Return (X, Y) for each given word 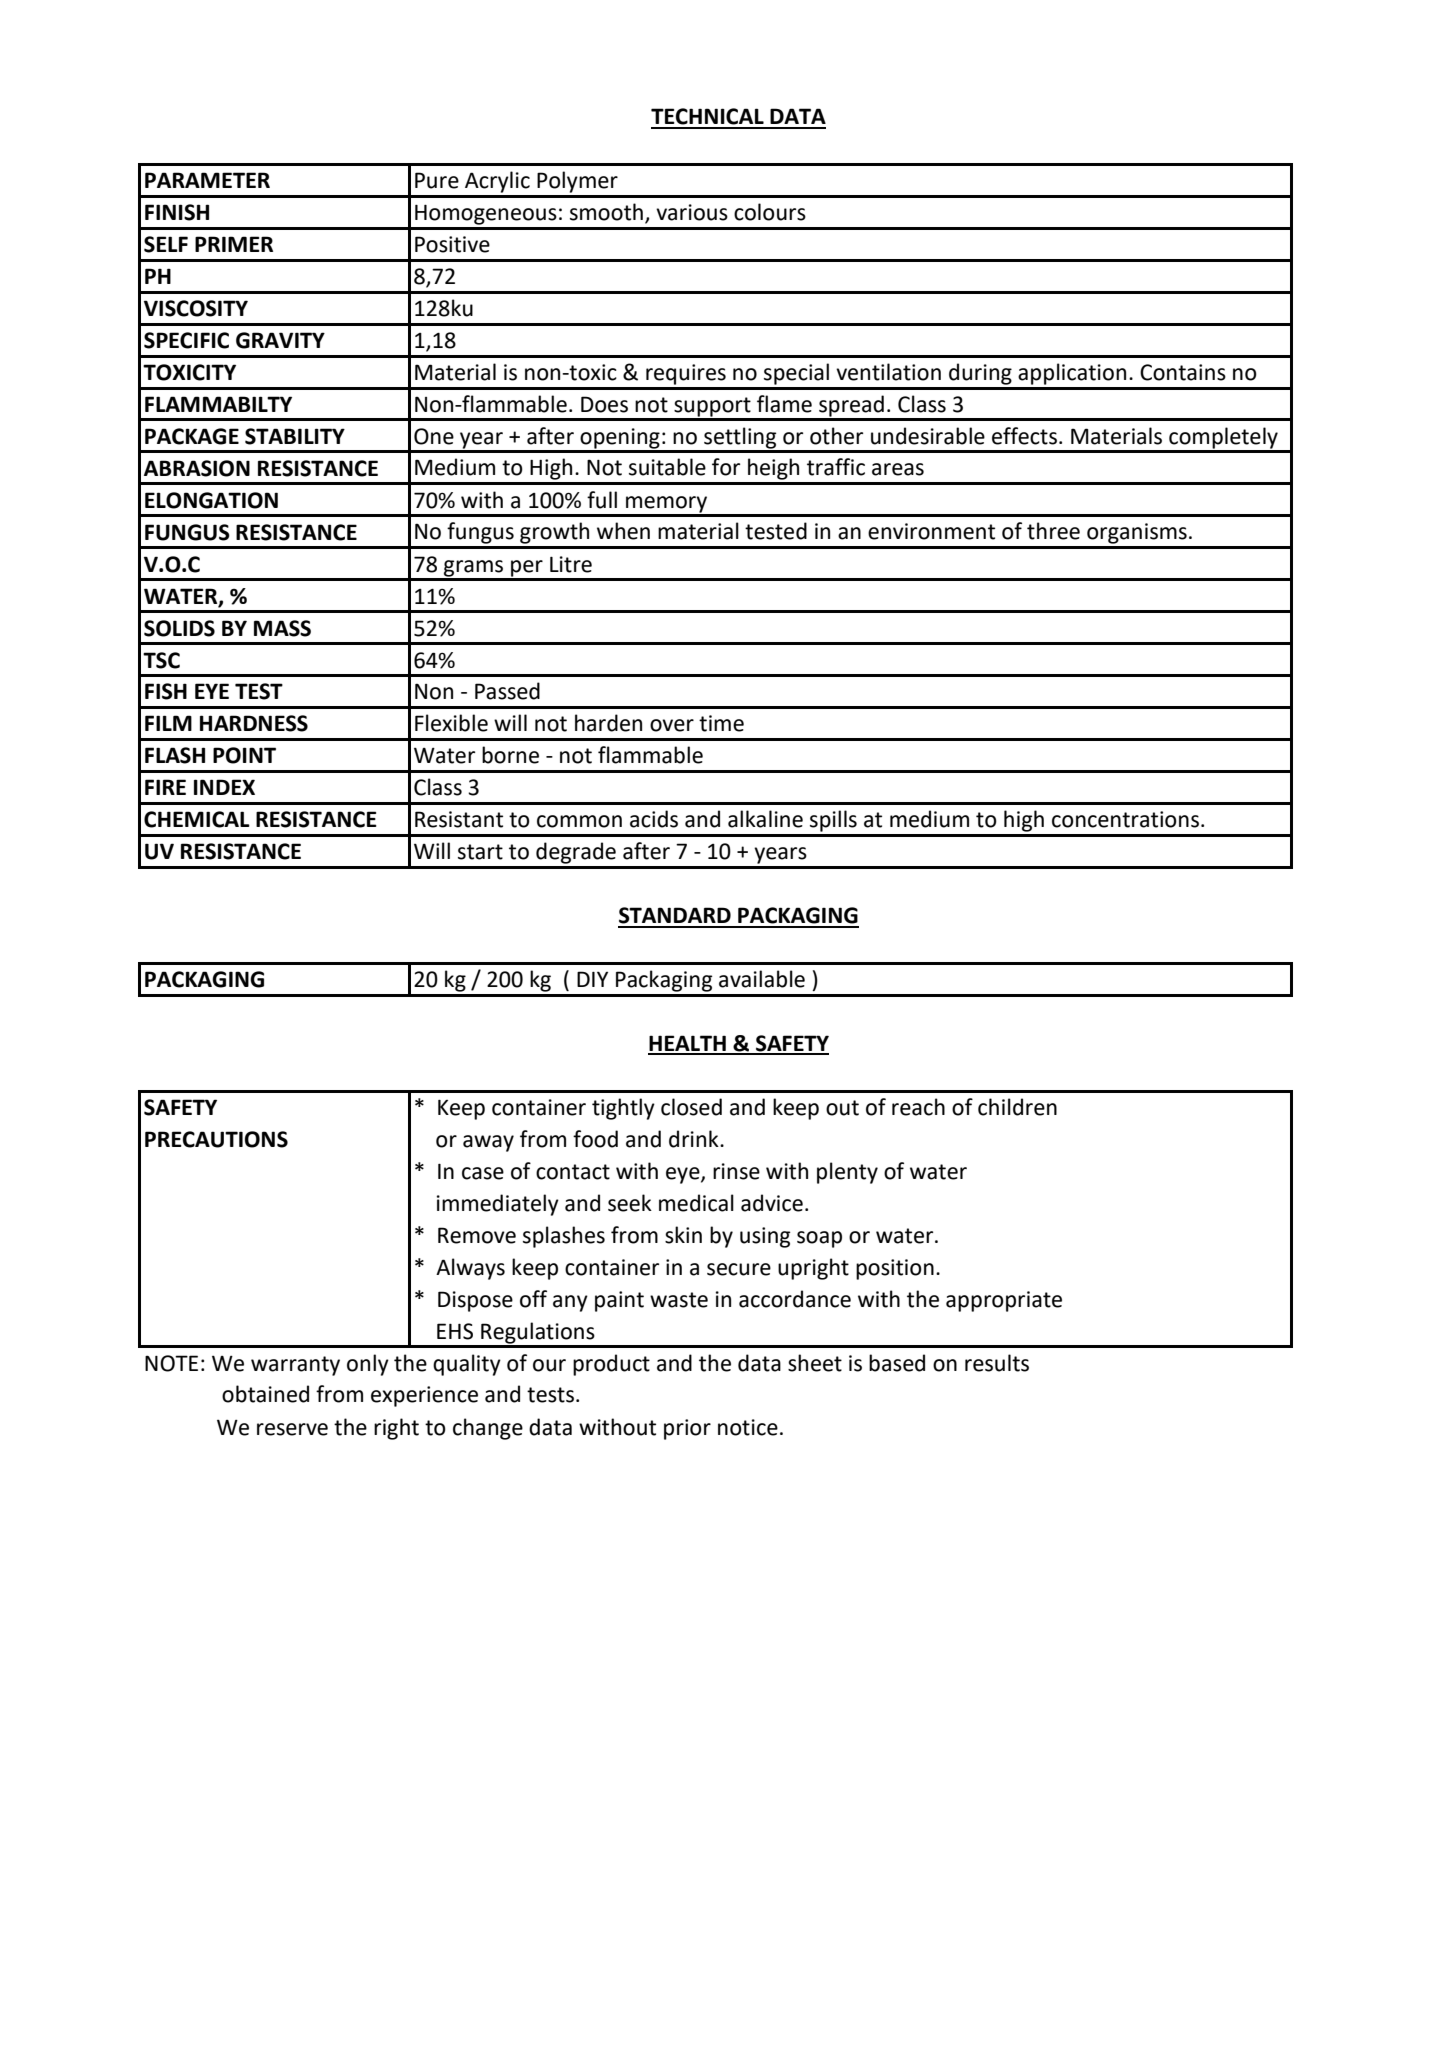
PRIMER (234, 244)
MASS (282, 628)
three (1053, 531)
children (1017, 1107)
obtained (265, 1394)
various (692, 212)
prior (687, 1429)
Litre (571, 564)
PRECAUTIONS (216, 1139)
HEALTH (688, 1044)
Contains (1183, 372)
